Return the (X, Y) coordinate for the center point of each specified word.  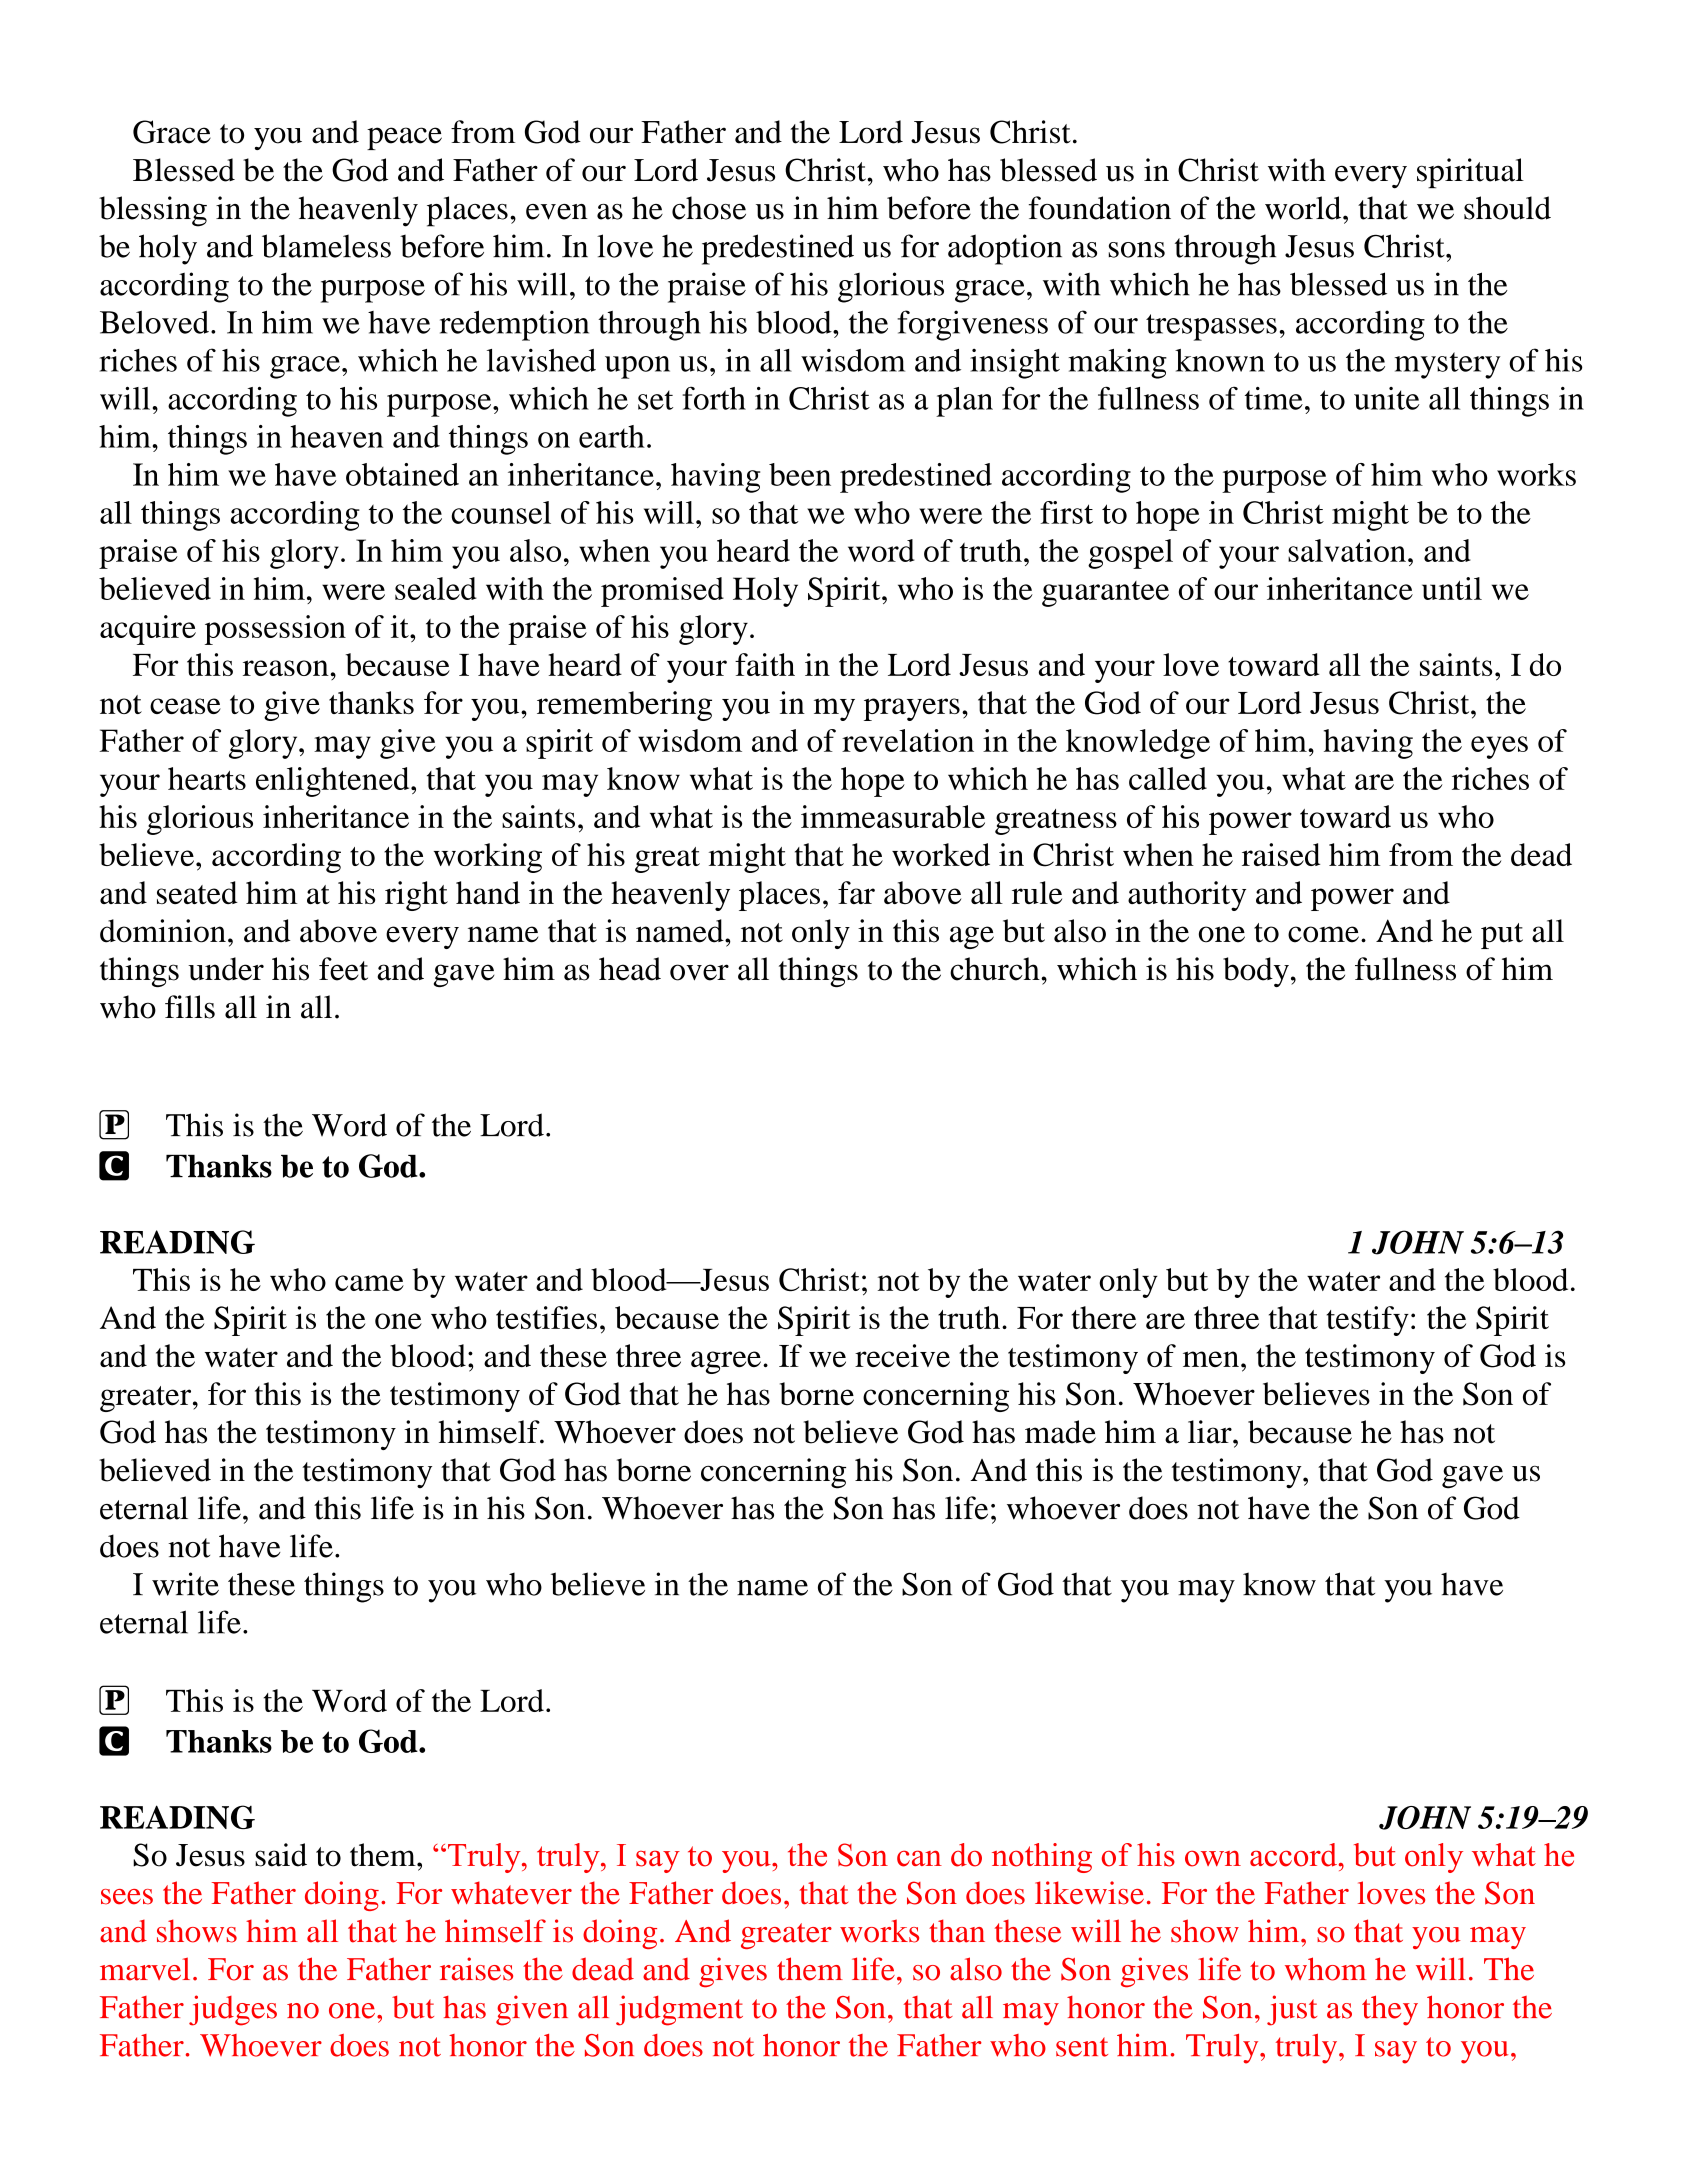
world (1304, 208)
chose (709, 208)
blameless (326, 246)
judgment (679, 2010)
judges (233, 2010)
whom (1325, 1969)
